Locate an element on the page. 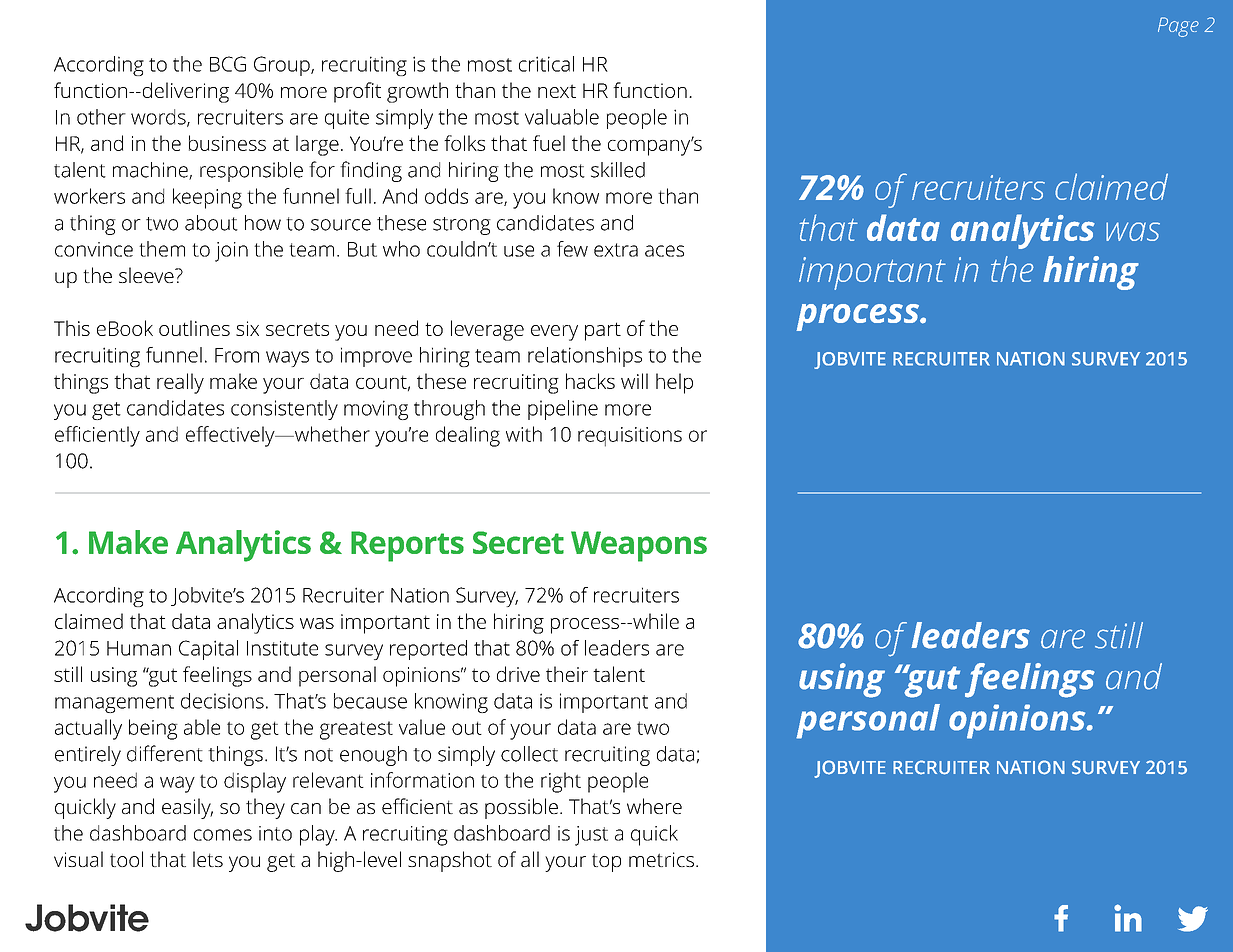 Image resolution: width=1233 pixels, height=952 pixels. metrics is located at coordinates (661, 859).
